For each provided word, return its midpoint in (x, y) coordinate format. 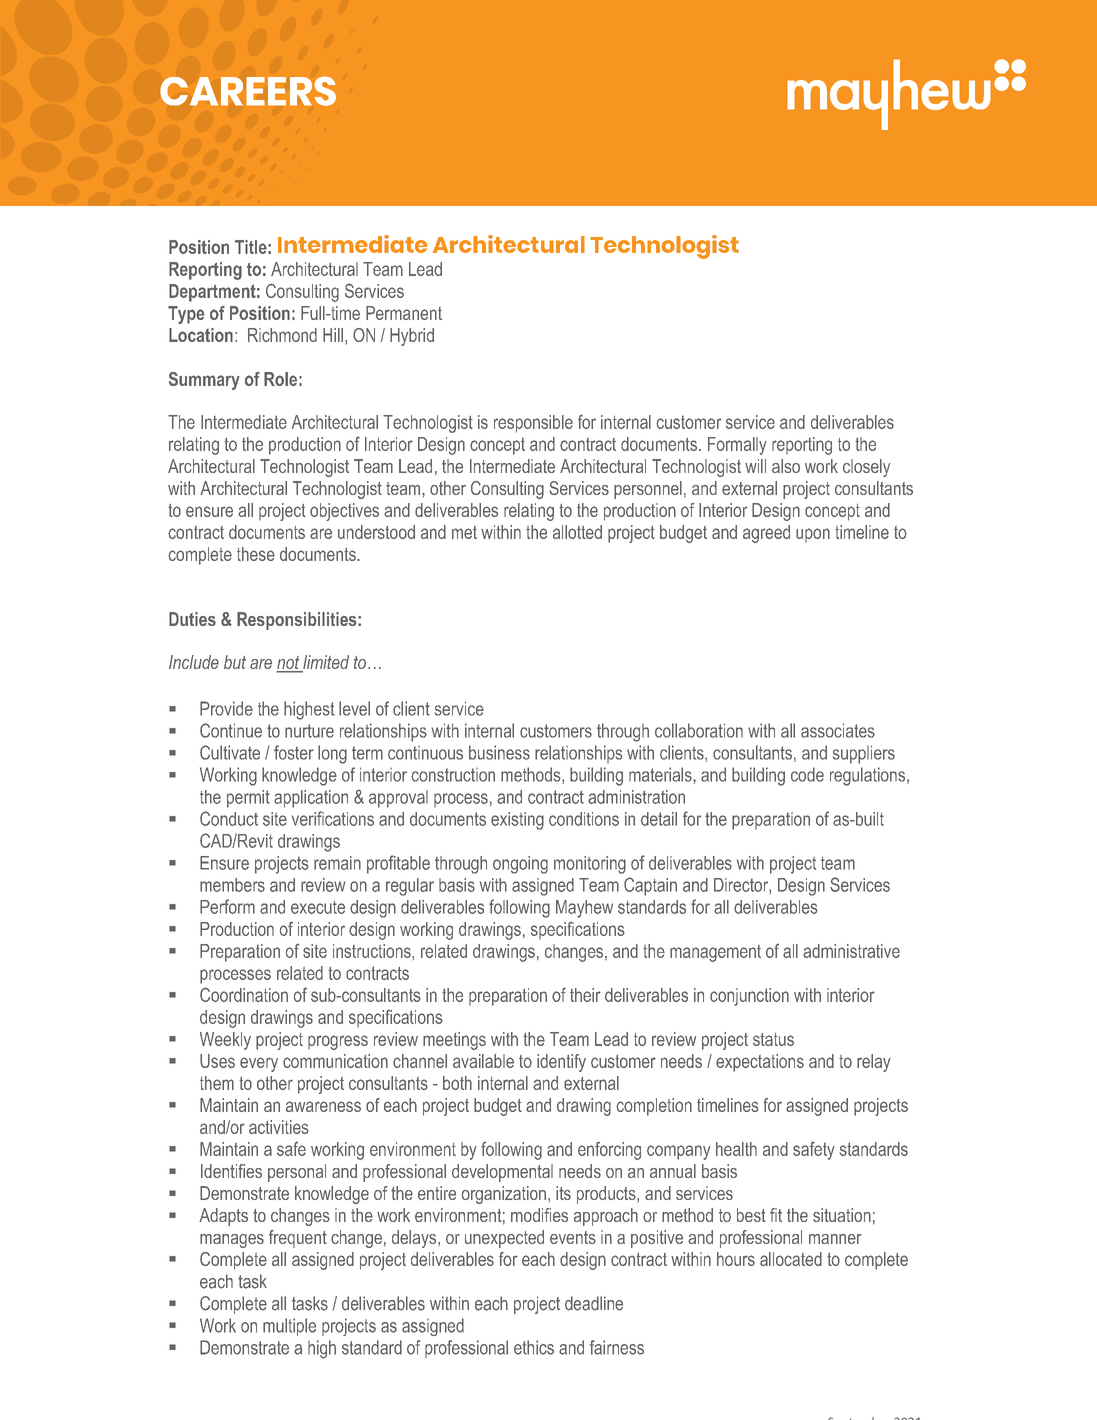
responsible (533, 424)
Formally (737, 446)
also (786, 466)
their (585, 995)
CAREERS (248, 91)
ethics (534, 1347)
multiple (289, 1327)
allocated (791, 1259)
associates (838, 730)
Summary (204, 381)
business (499, 752)
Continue (231, 730)
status (773, 1039)
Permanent (404, 313)
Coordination (244, 994)
